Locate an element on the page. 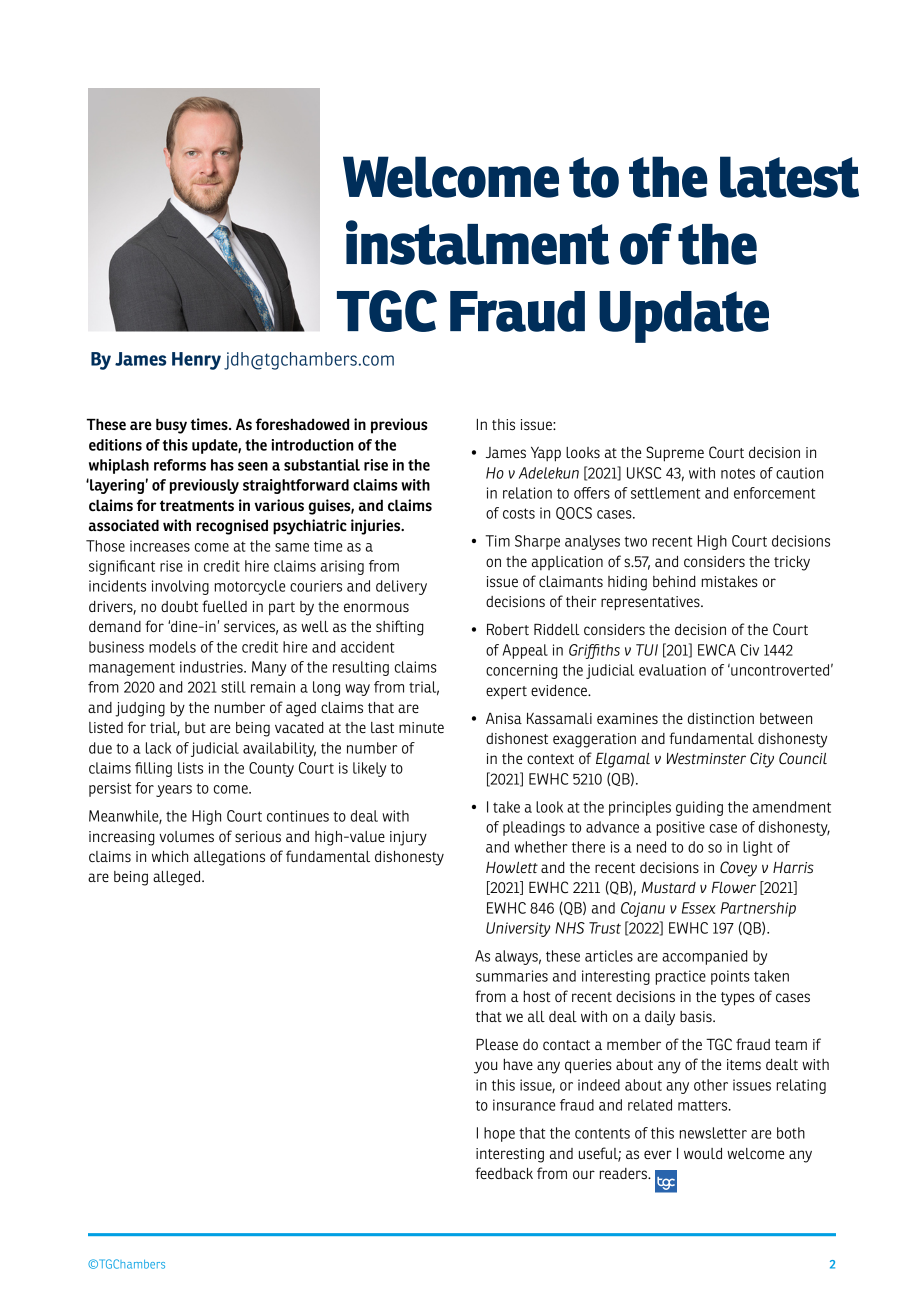 The height and width of the image is (1308, 924). instalment is located at coordinates (477, 242).
